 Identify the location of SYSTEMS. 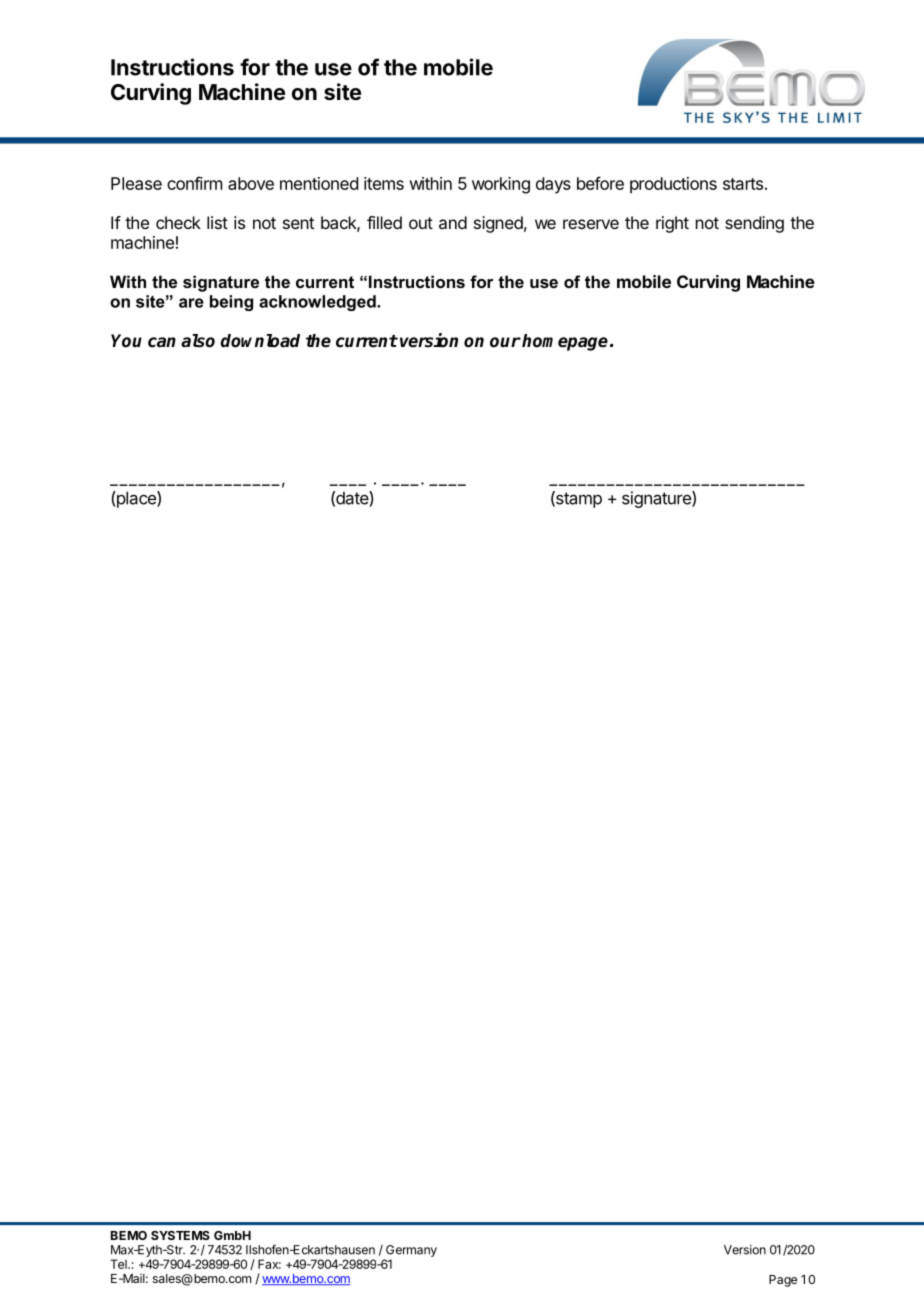
(180, 1235).
